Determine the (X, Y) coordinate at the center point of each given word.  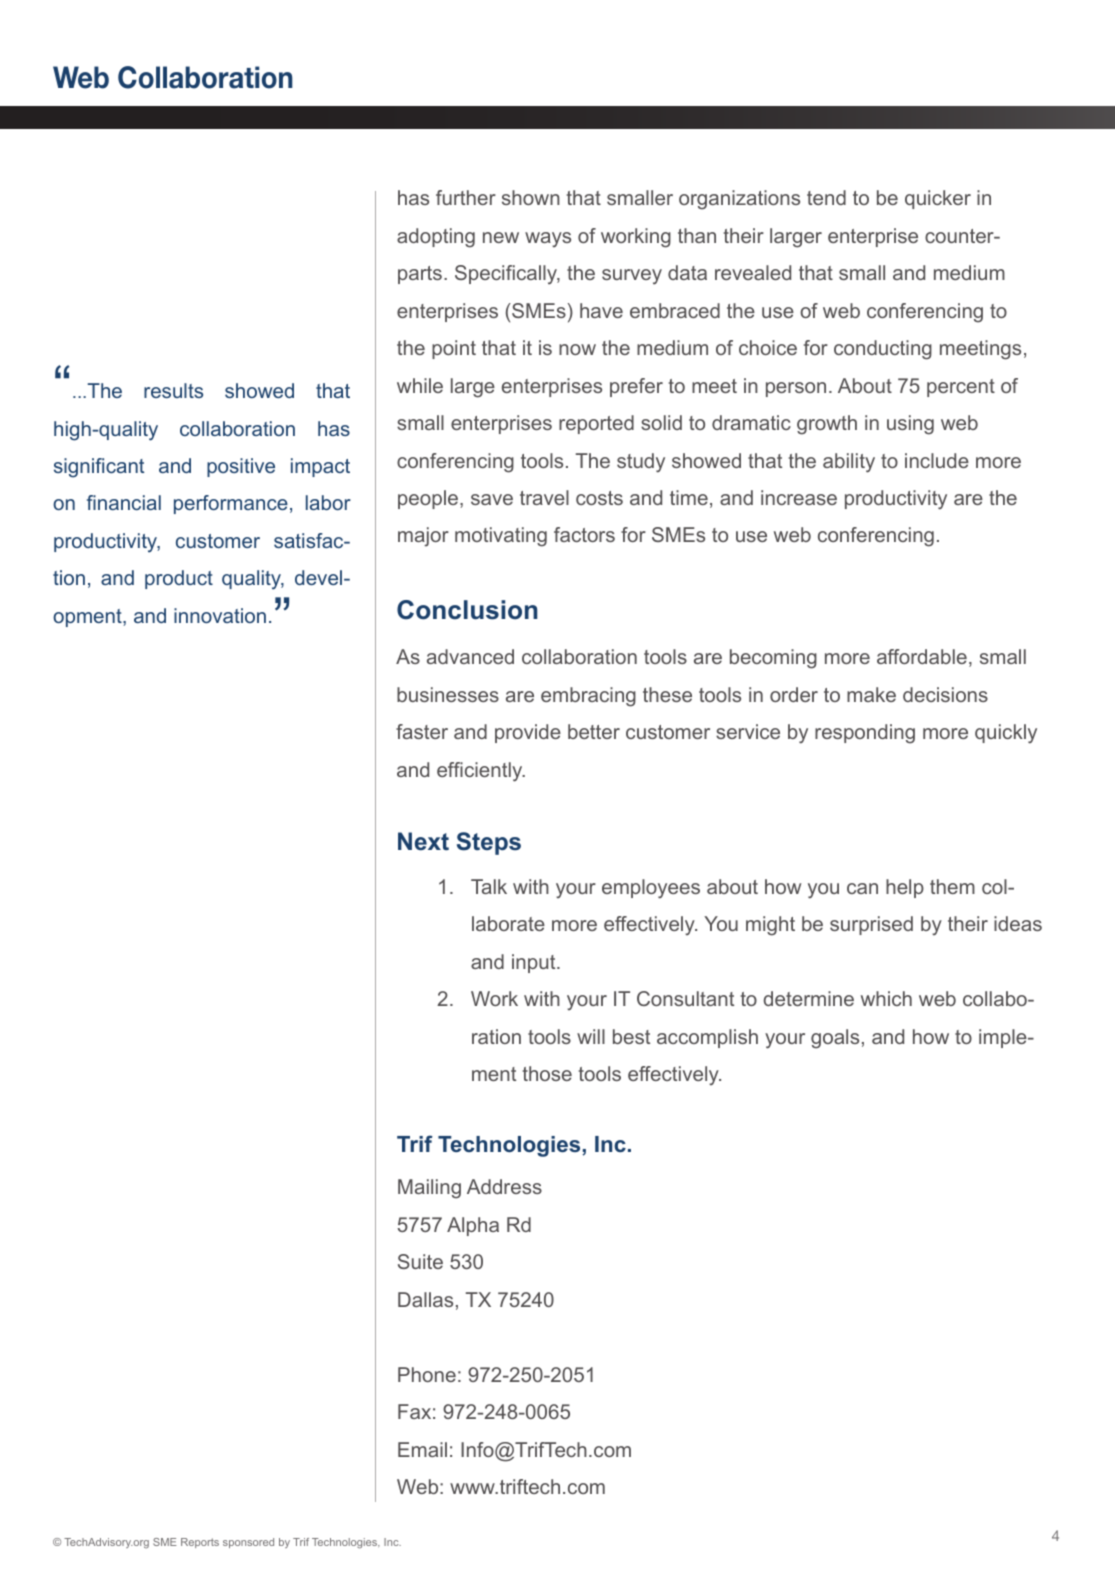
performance (231, 504)
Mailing (429, 1189)
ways (548, 239)
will (591, 1036)
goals (835, 1039)
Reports (200, 1543)
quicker (938, 199)
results (173, 390)
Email (422, 1449)
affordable (922, 656)
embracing (588, 697)
